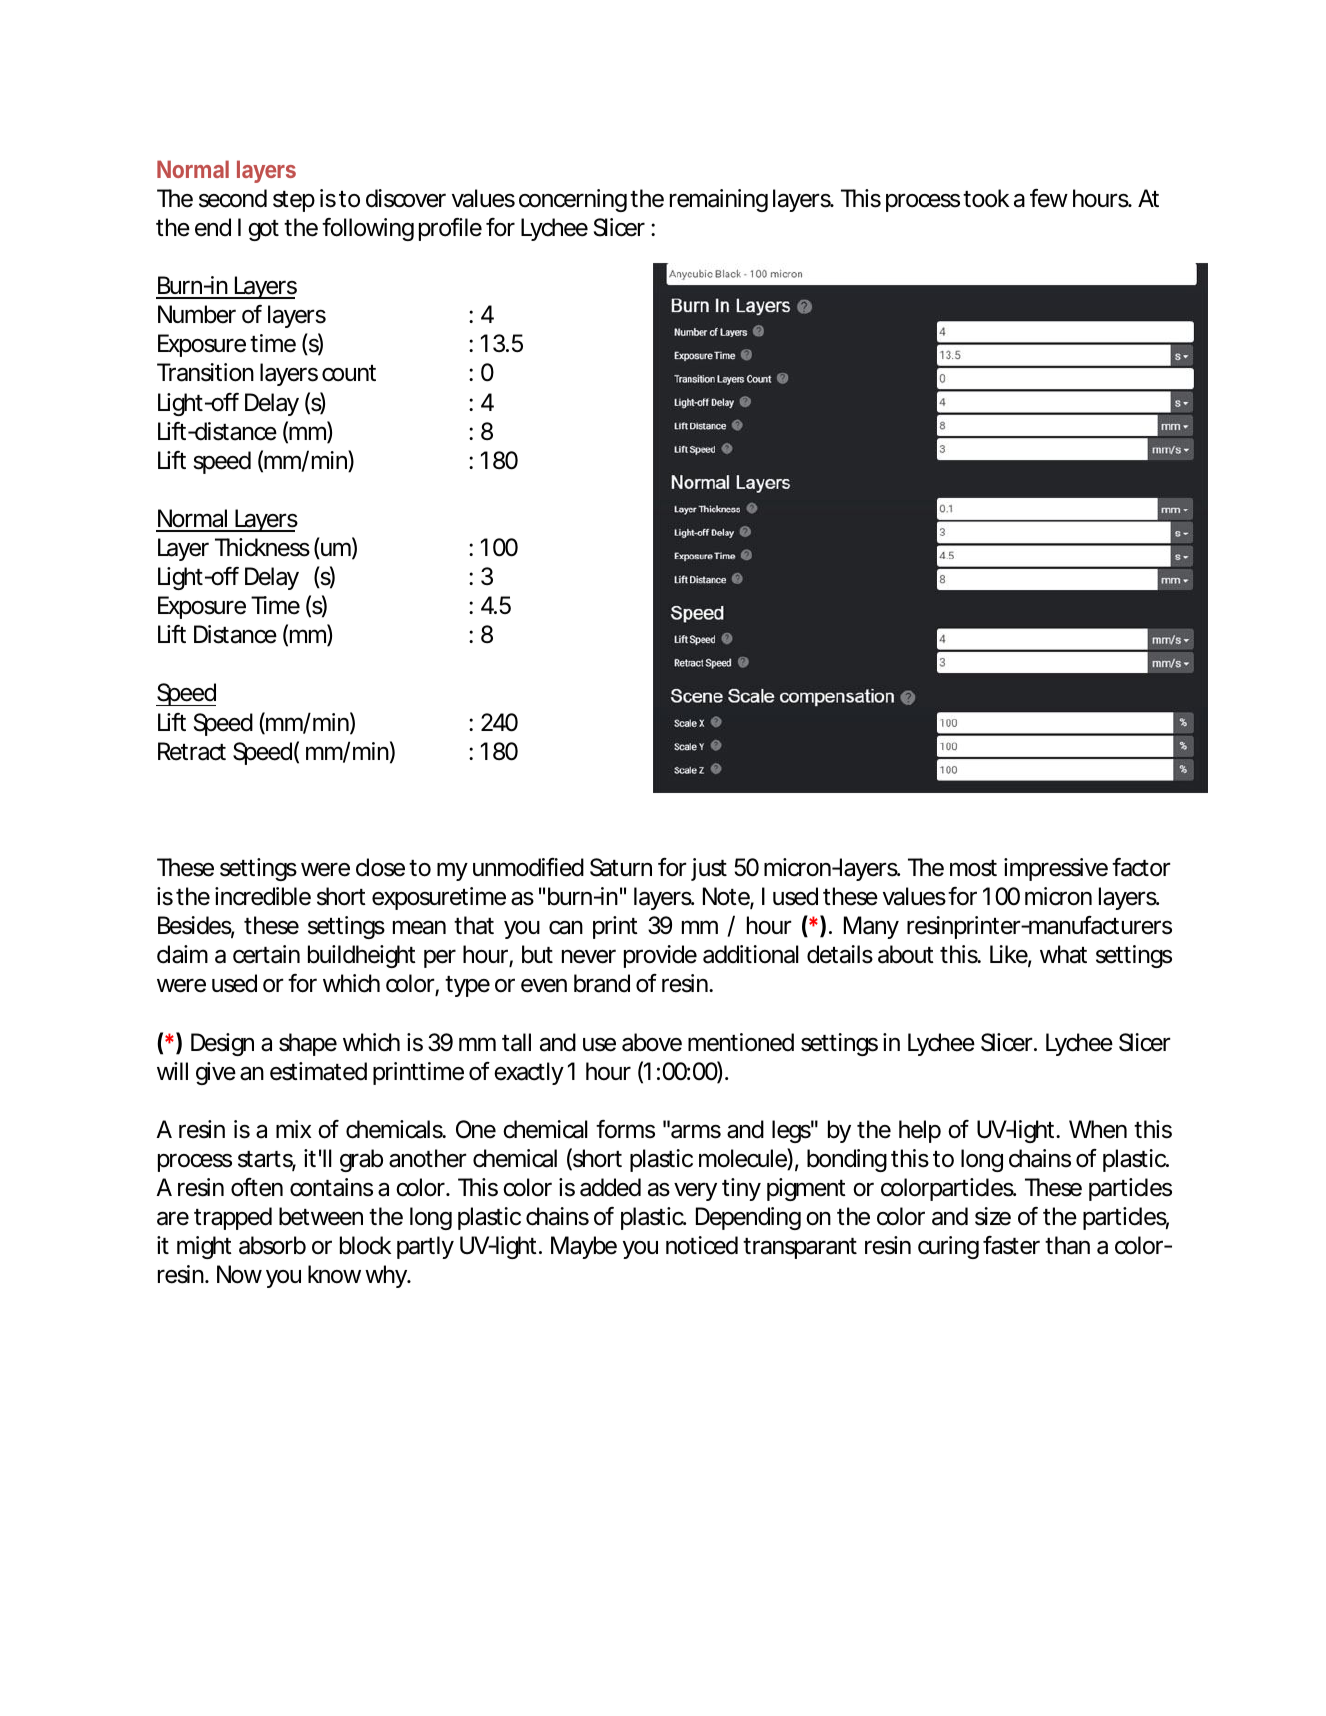 The width and height of the screenshot is (1326, 1716). I want to click on discover, so click(406, 198).
